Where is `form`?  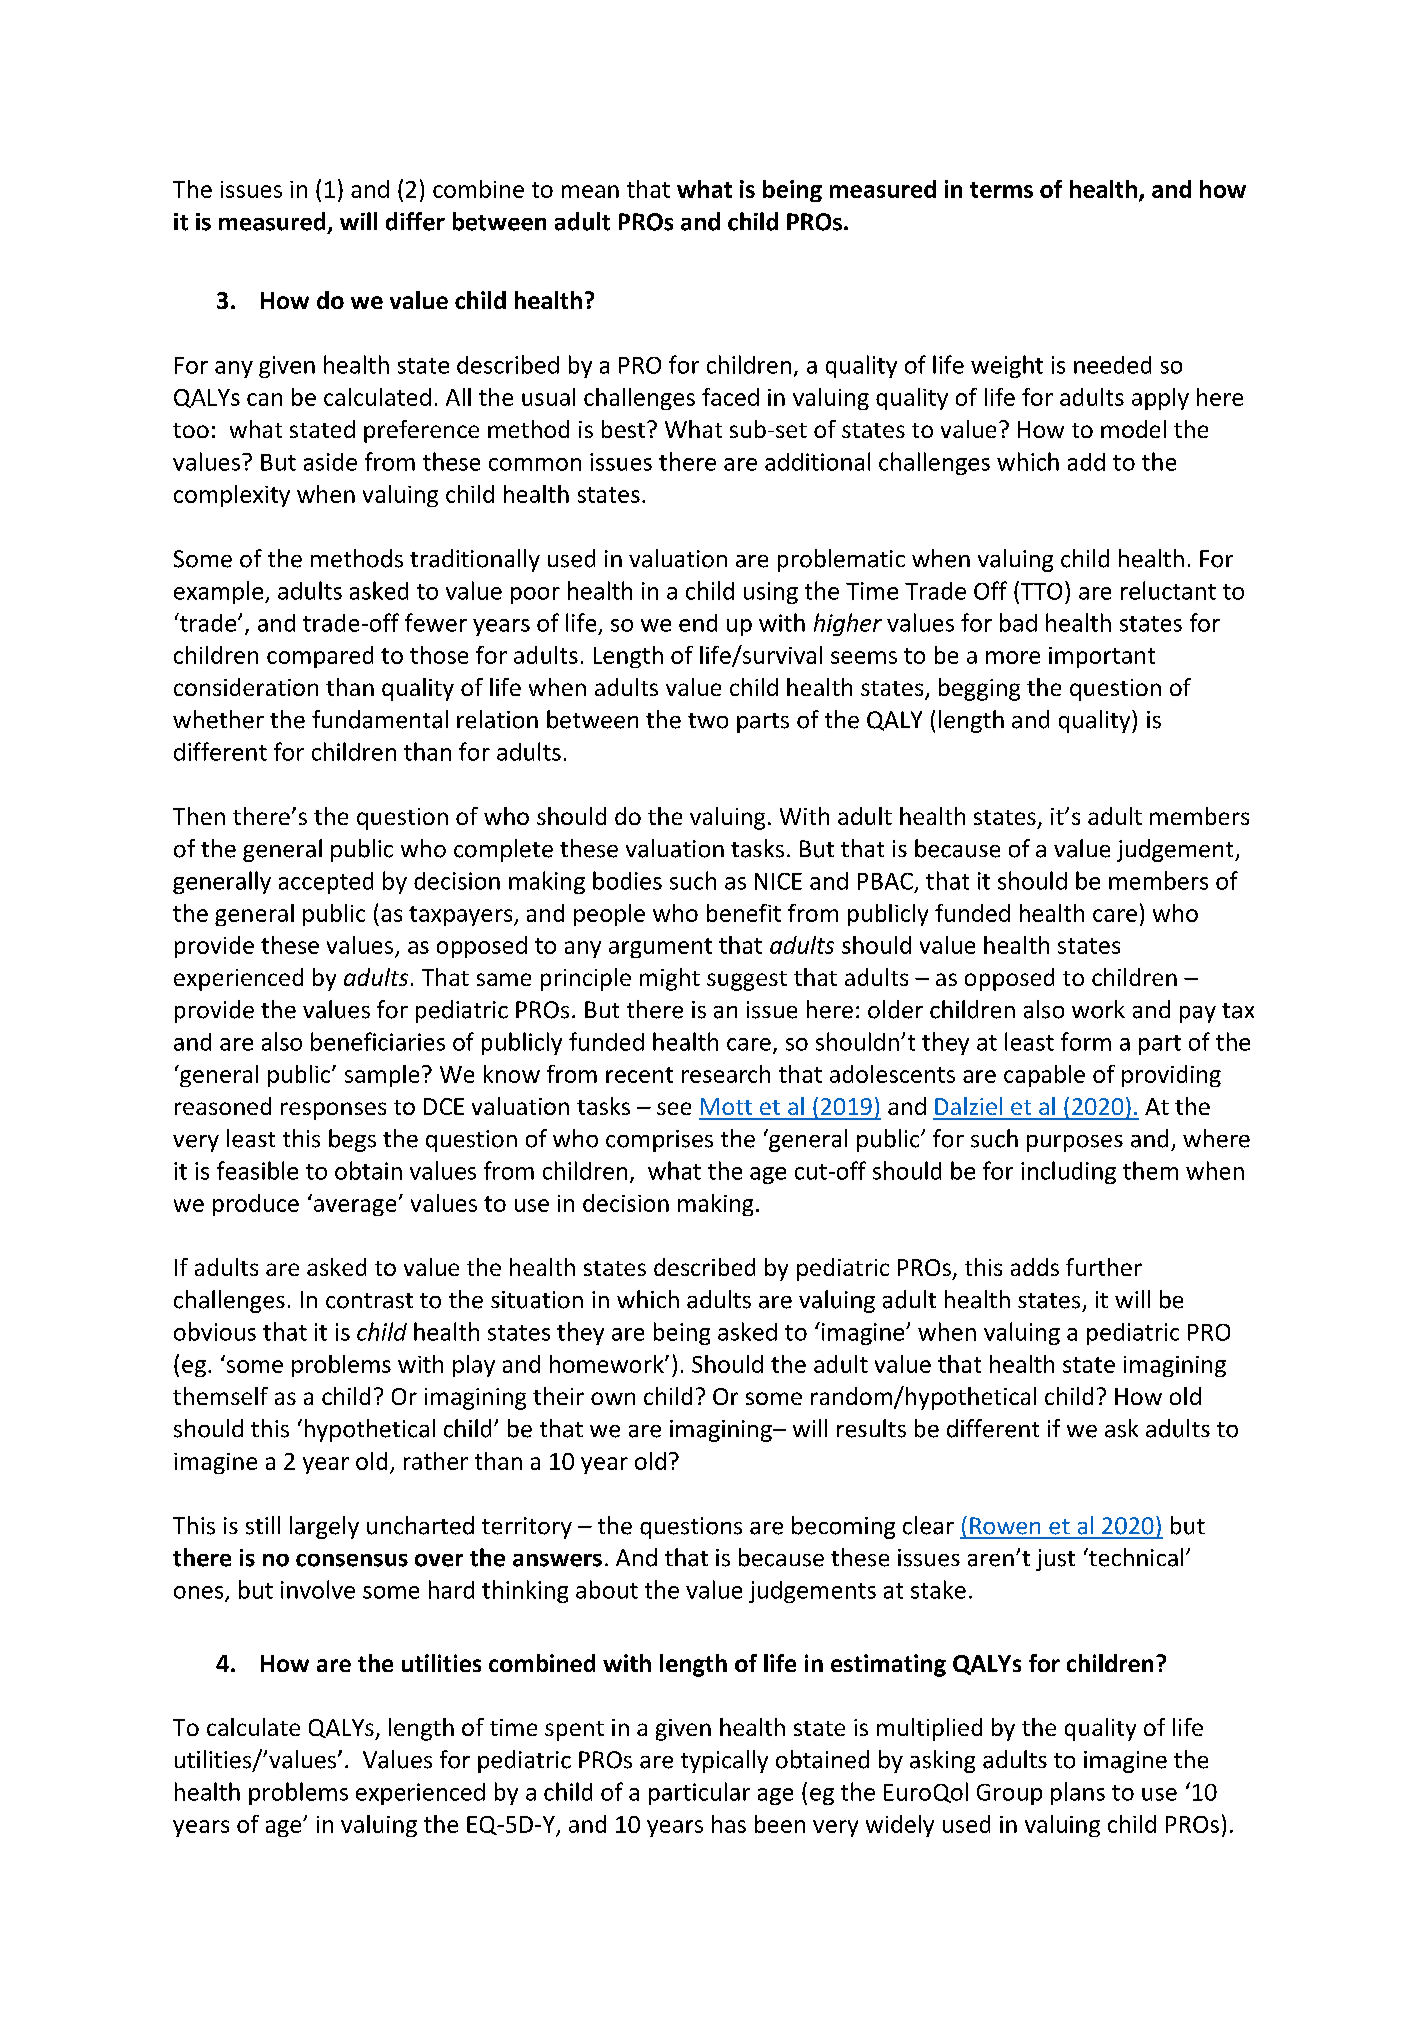
form is located at coordinates (1086, 1041).
